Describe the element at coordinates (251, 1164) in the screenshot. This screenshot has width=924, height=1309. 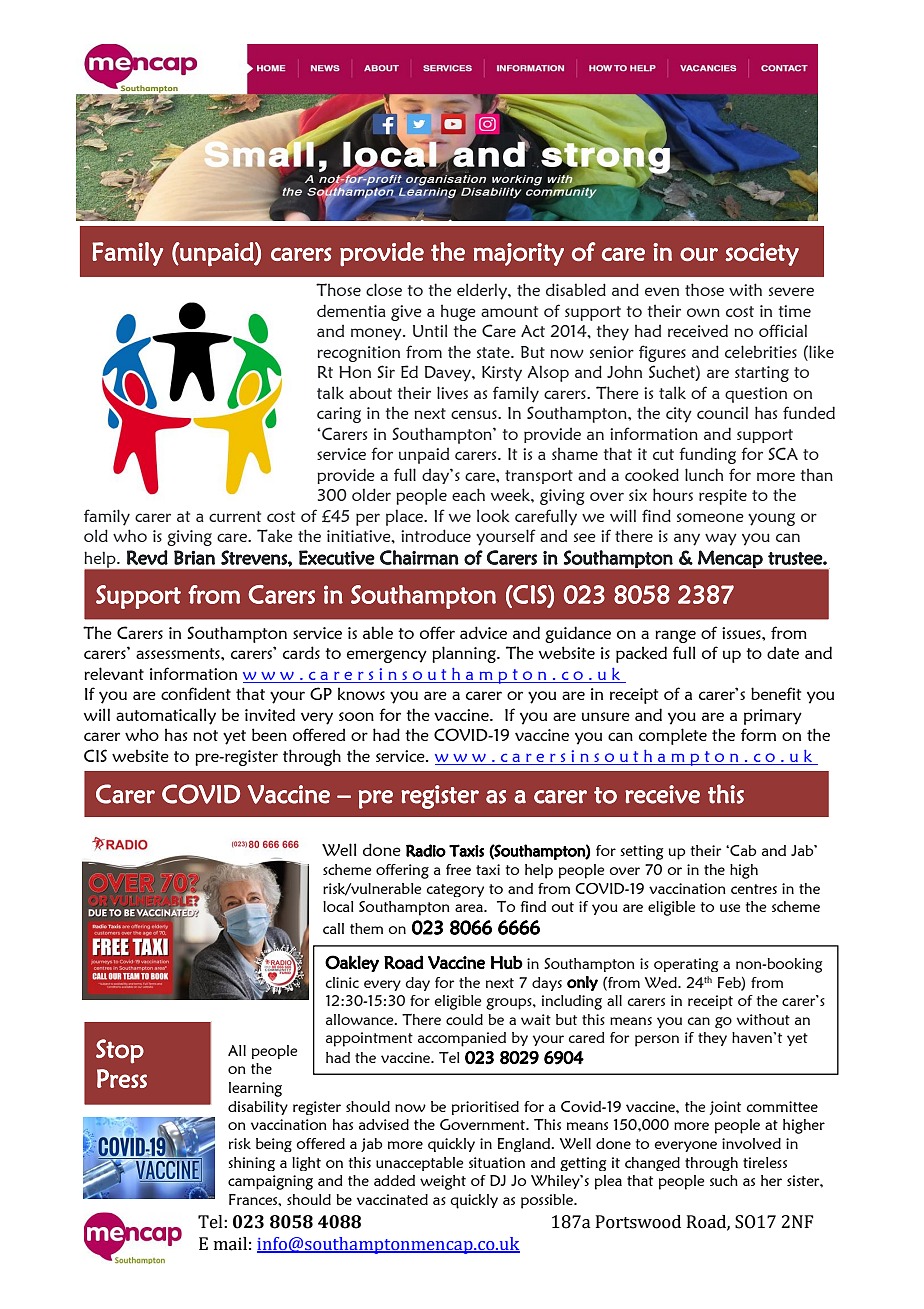
I see `shining` at that location.
